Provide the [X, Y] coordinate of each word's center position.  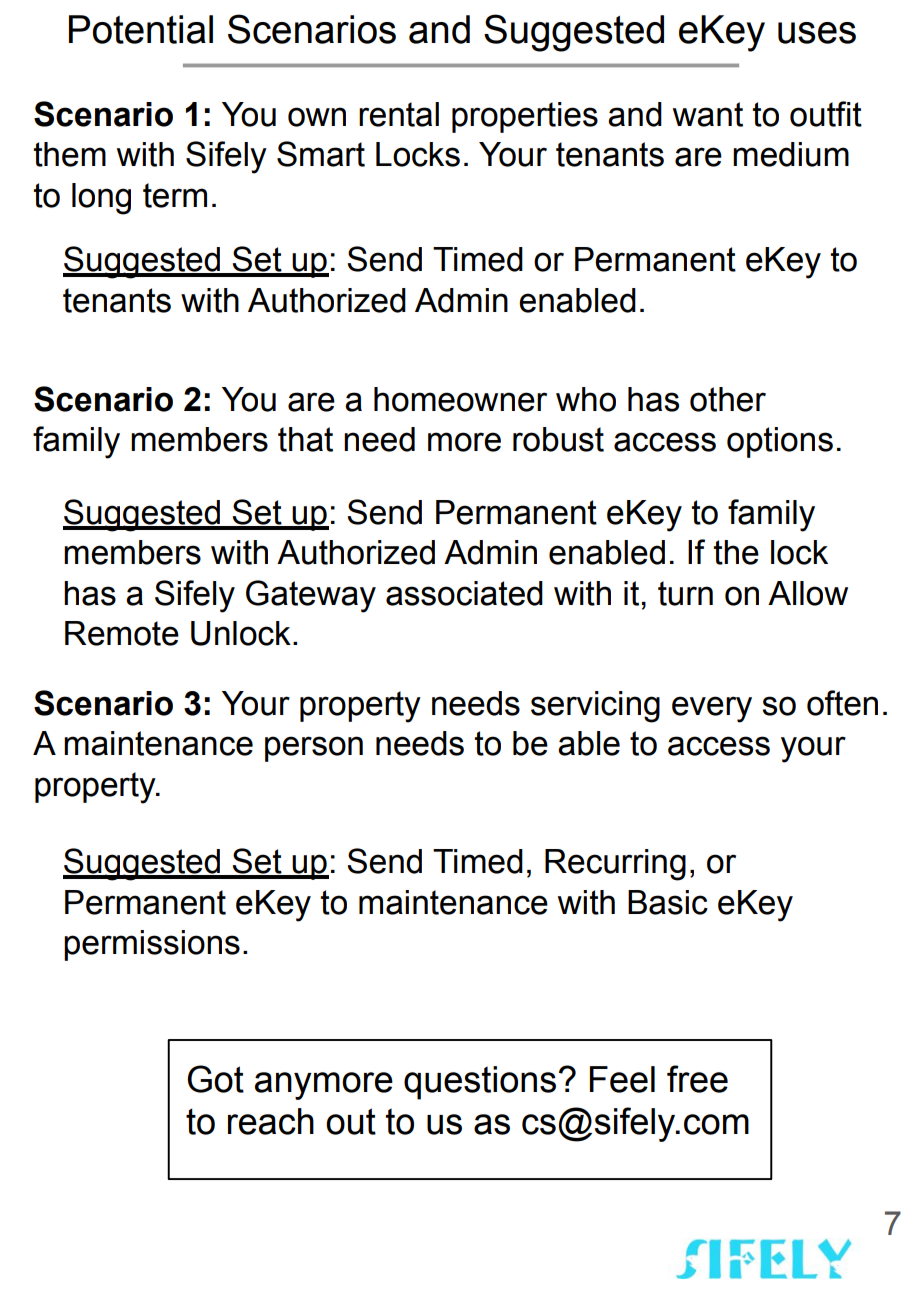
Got [215, 1079]
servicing [595, 707]
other [728, 399]
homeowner [460, 399]
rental [399, 114]
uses [817, 33]
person [314, 749]
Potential [141, 29]
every [712, 709]
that [305, 439]
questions [480, 1083]
